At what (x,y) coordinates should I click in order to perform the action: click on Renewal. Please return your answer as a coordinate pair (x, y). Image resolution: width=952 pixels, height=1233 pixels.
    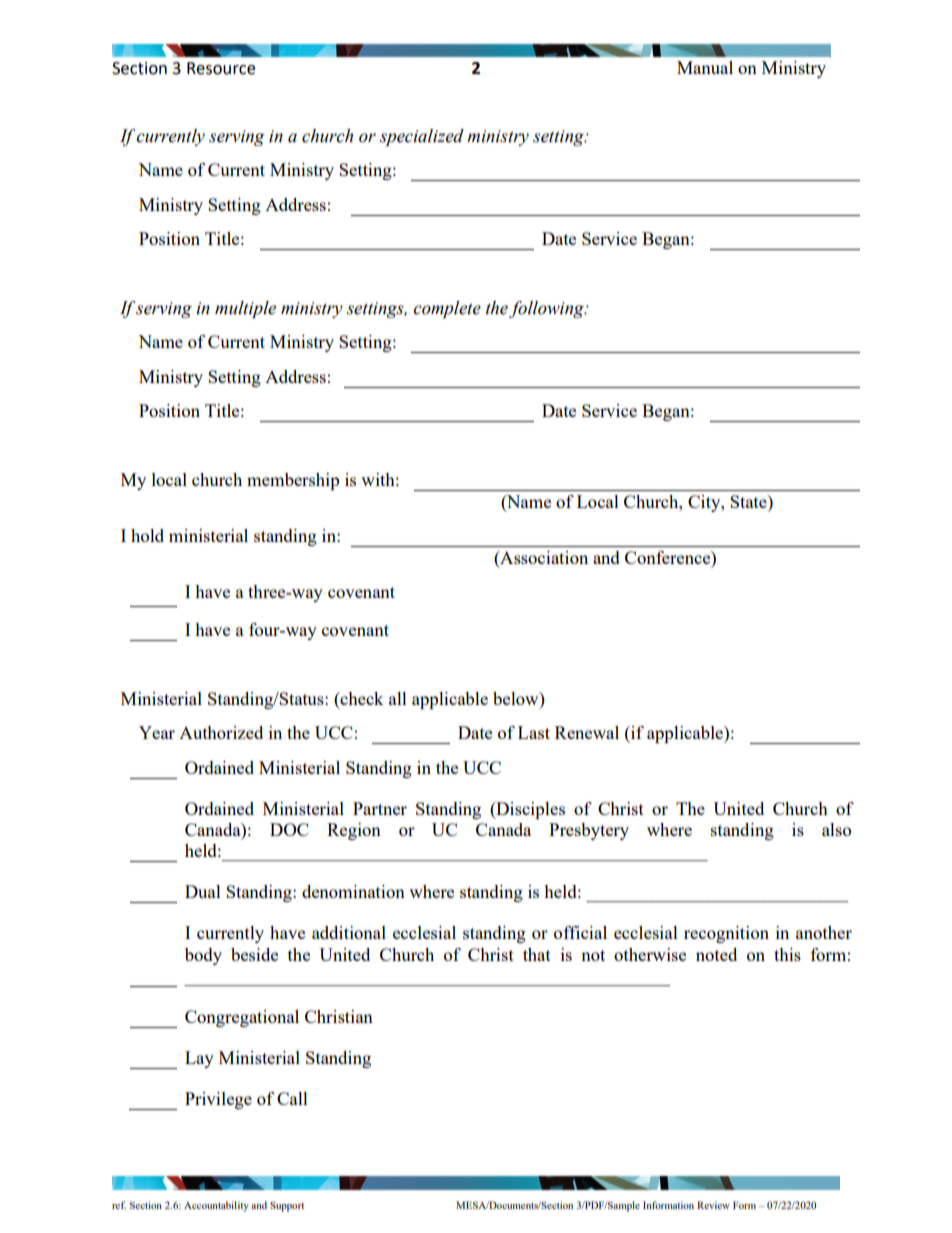
    Looking at the image, I should click on (587, 732).
